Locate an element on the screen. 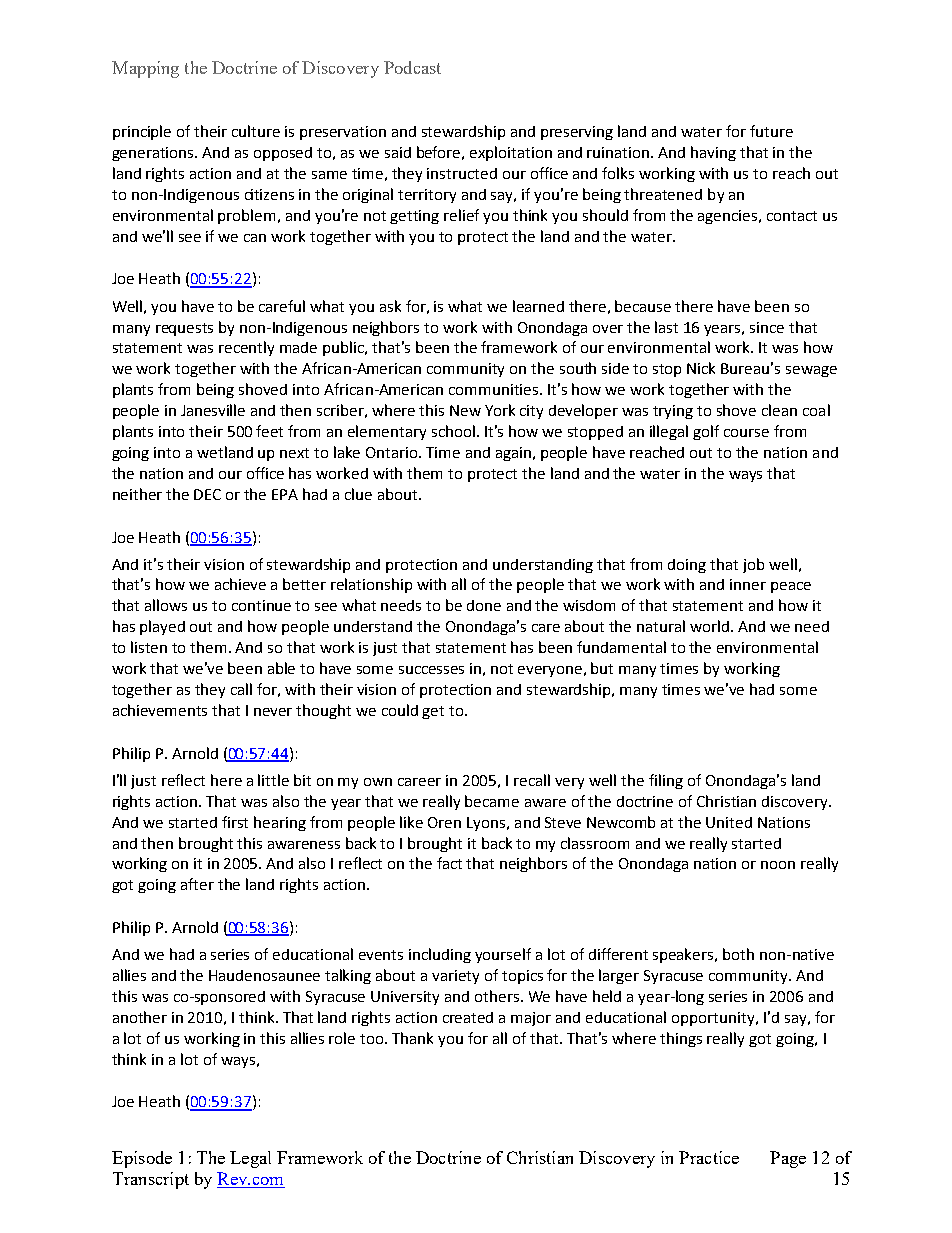 This screenshot has width=952, height=1233. exploitation is located at coordinates (511, 153).
